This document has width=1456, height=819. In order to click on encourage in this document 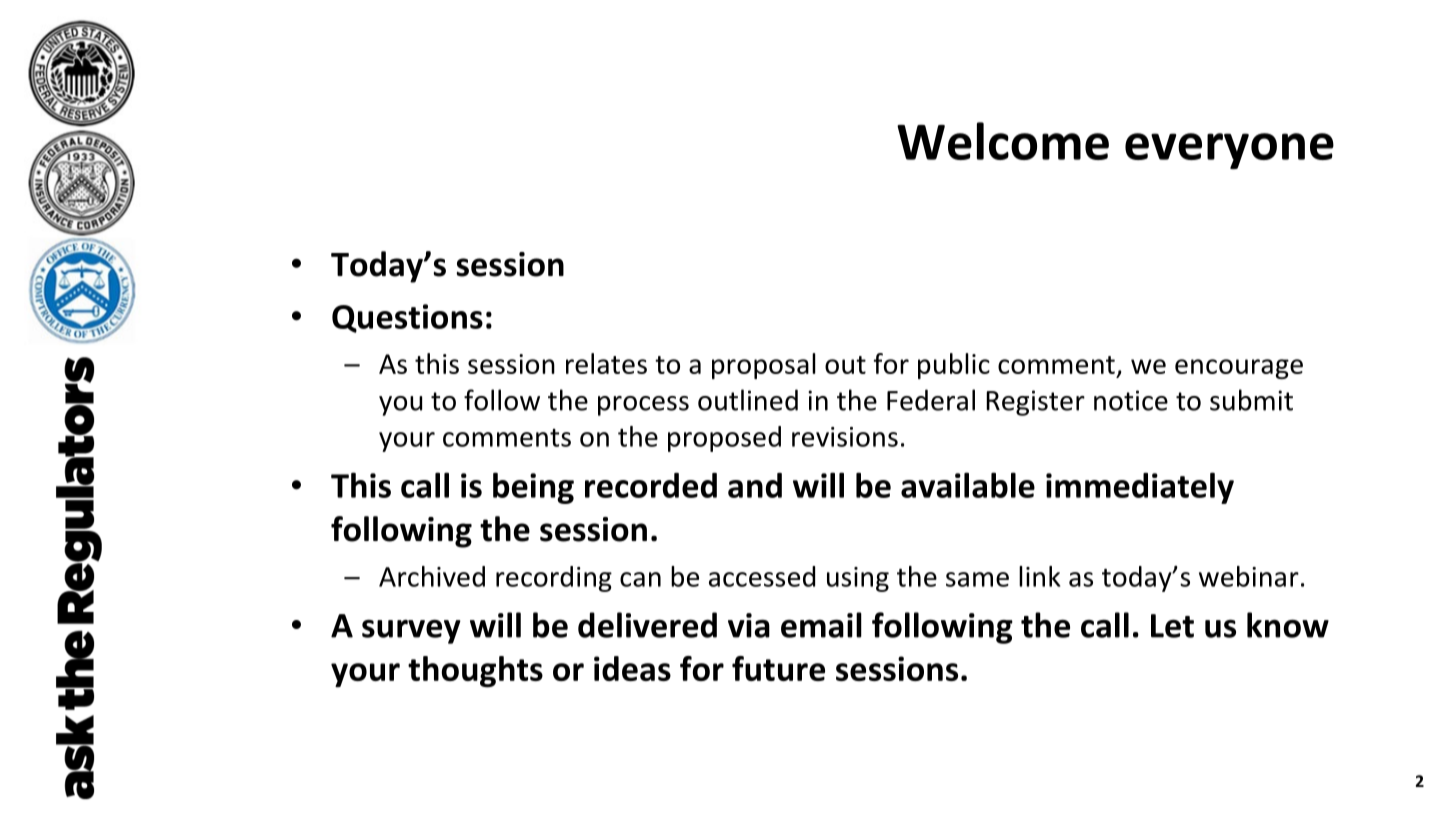, I will do `click(1239, 369)`.
